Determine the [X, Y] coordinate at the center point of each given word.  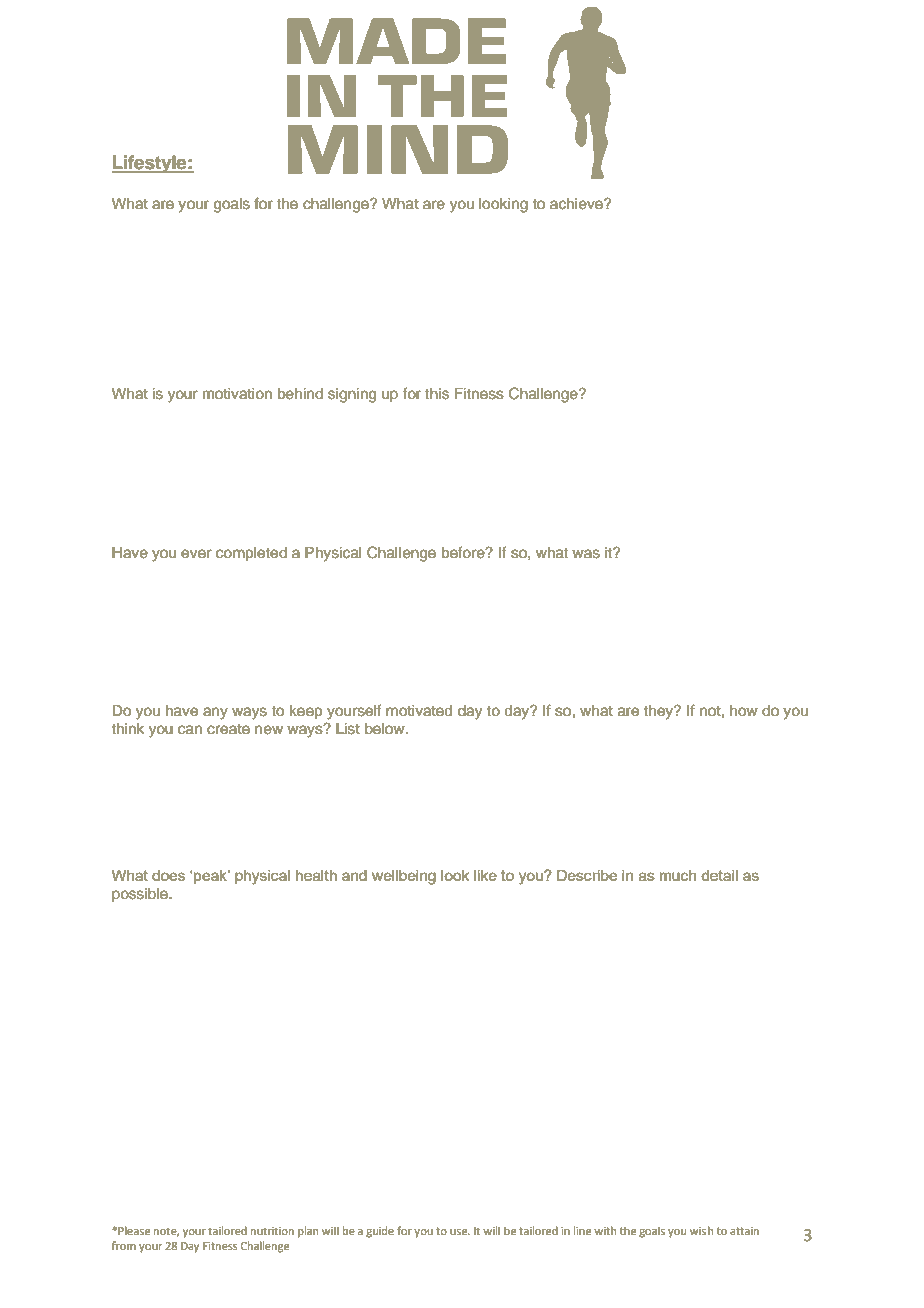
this [437, 394]
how [744, 711]
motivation [237, 394]
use [460, 1232]
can [190, 730]
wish [701, 1230]
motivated [419, 711]
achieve [577, 204]
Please [134, 1230]
